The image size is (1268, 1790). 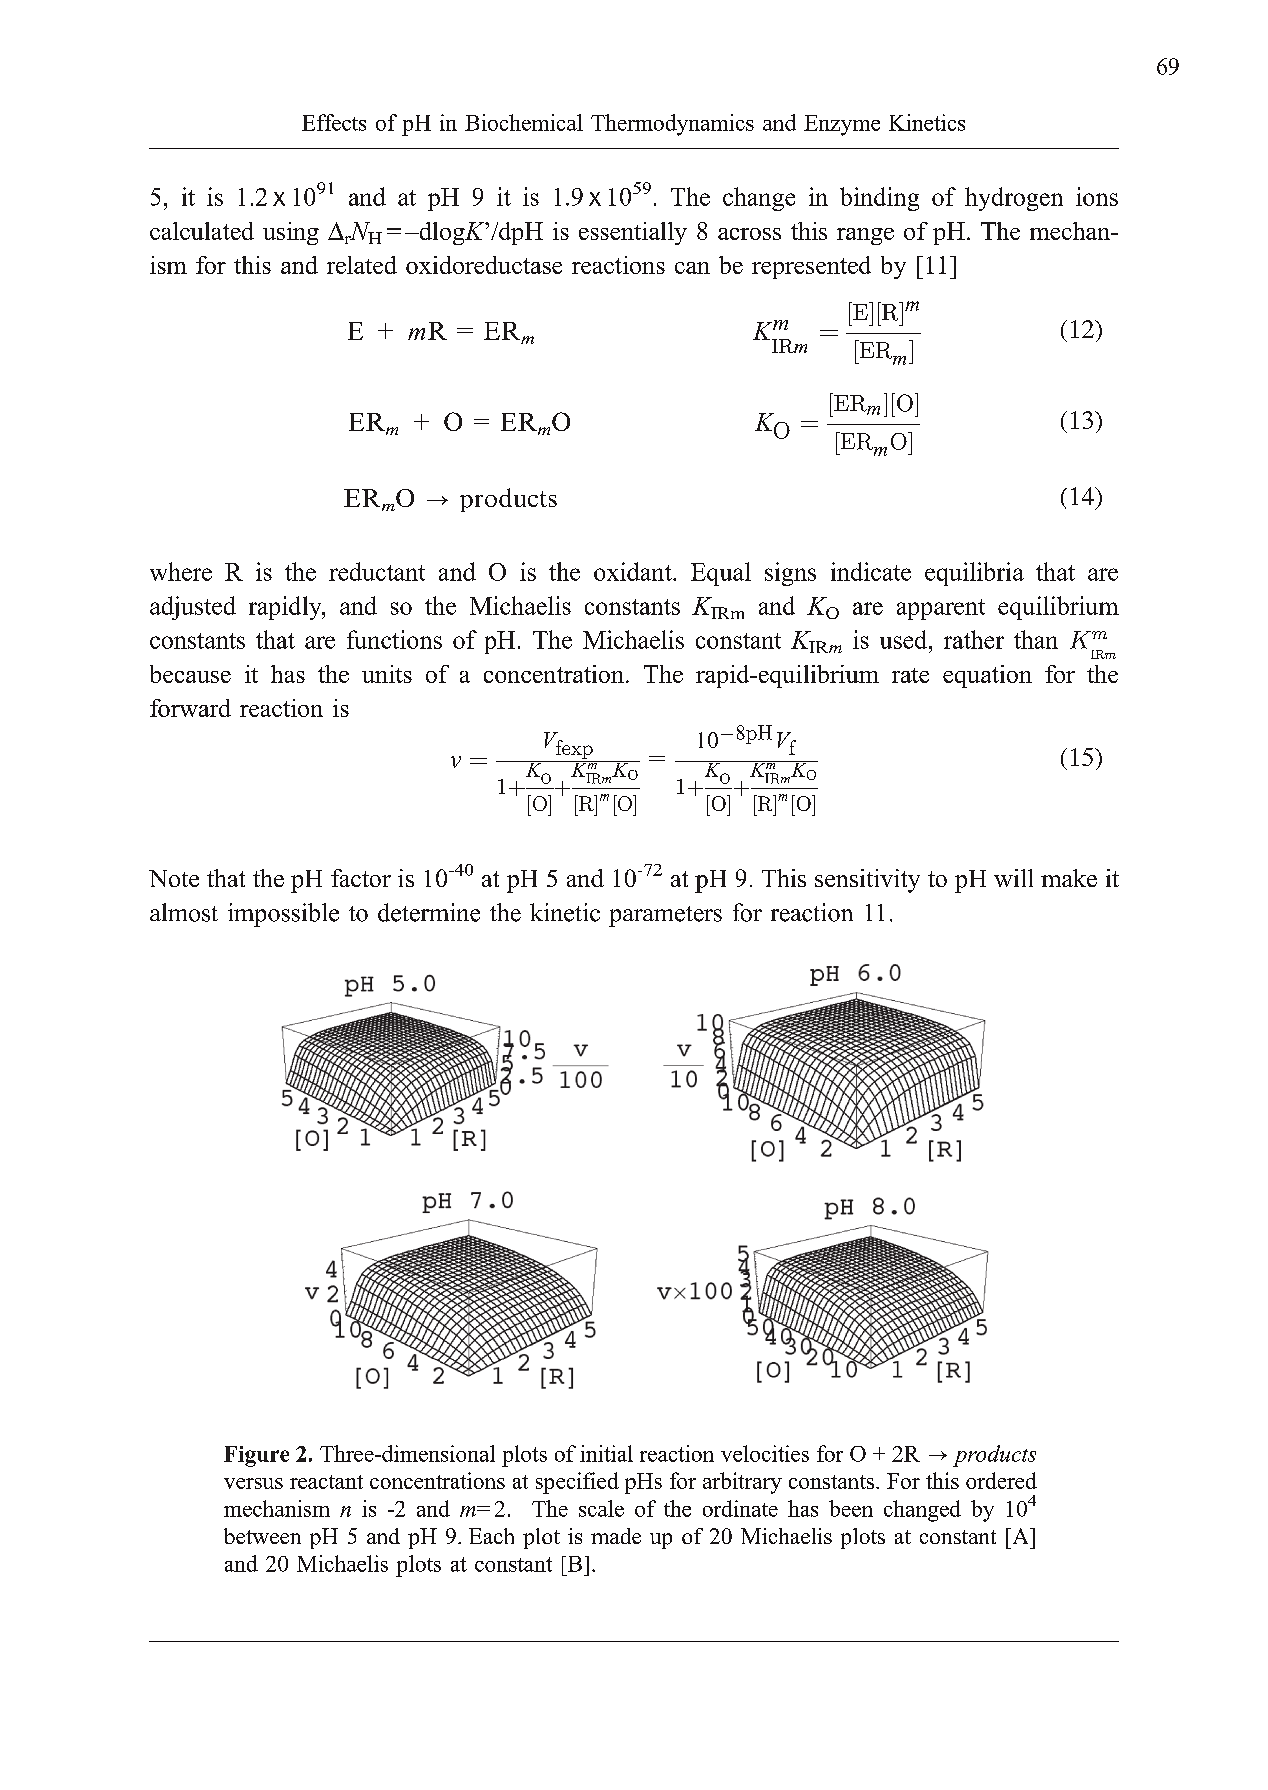 What do you see at coordinates (665, 916) in the screenshot?
I see `parameters` at bounding box center [665, 916].
